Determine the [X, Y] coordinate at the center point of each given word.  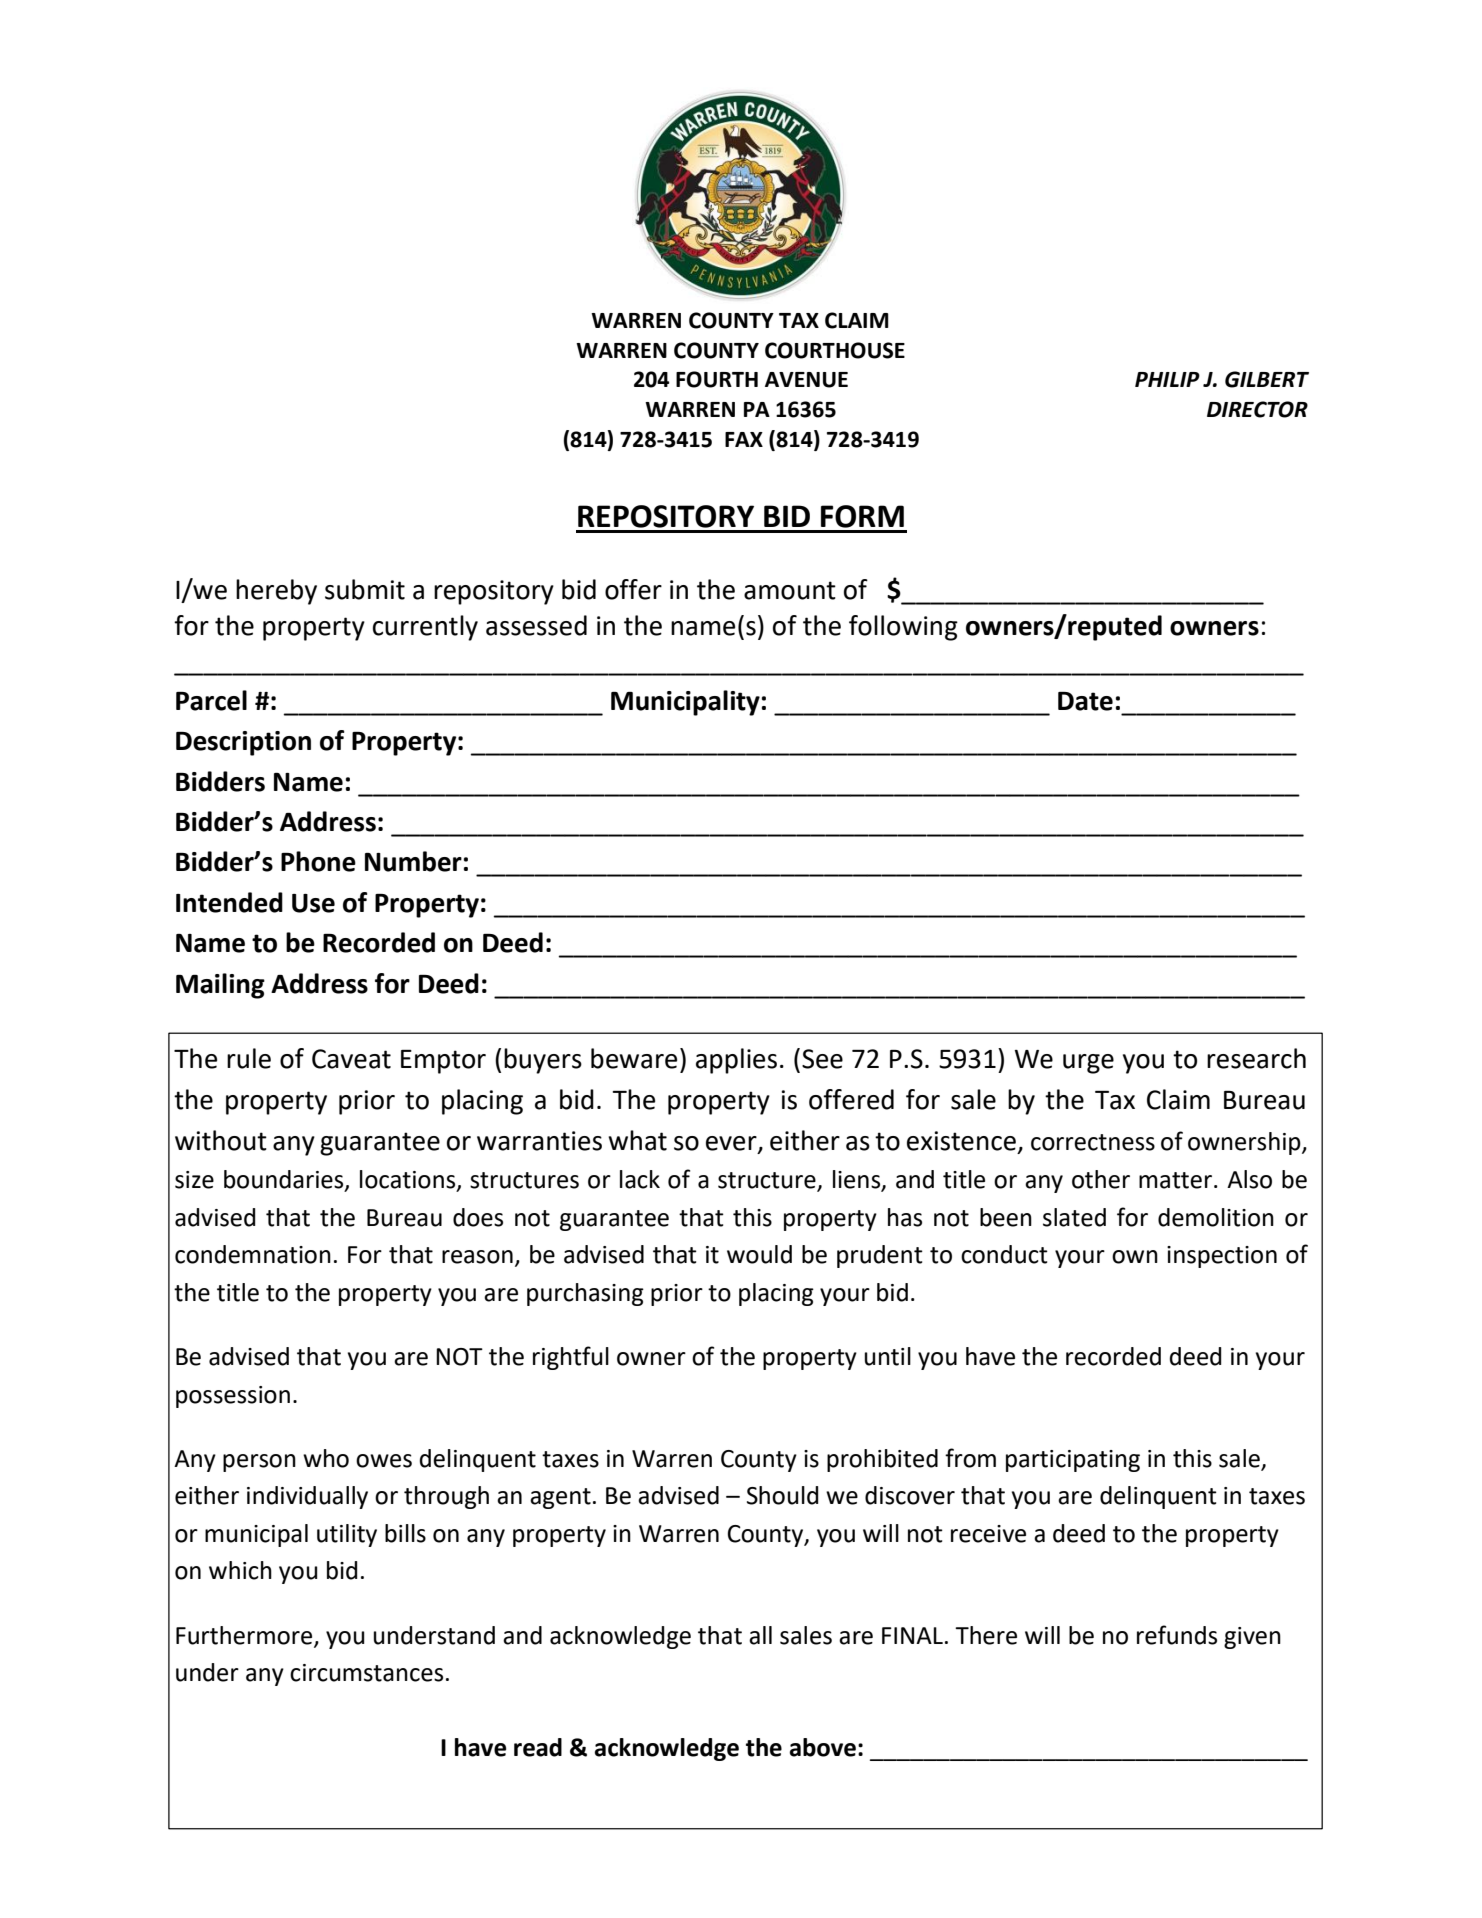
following [903, 628]
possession [233, 1397]
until [888, 1356]
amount [790, 590]
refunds [1177, 1635]
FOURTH [717, 379]
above [823, 1747]
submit [365, 589]
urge [1088, 1064]
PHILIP [1167, 379]
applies [736, 1061]
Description [243, 743]
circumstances [366, 1673]
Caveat [351, 1059]
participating [1073, 1461]
